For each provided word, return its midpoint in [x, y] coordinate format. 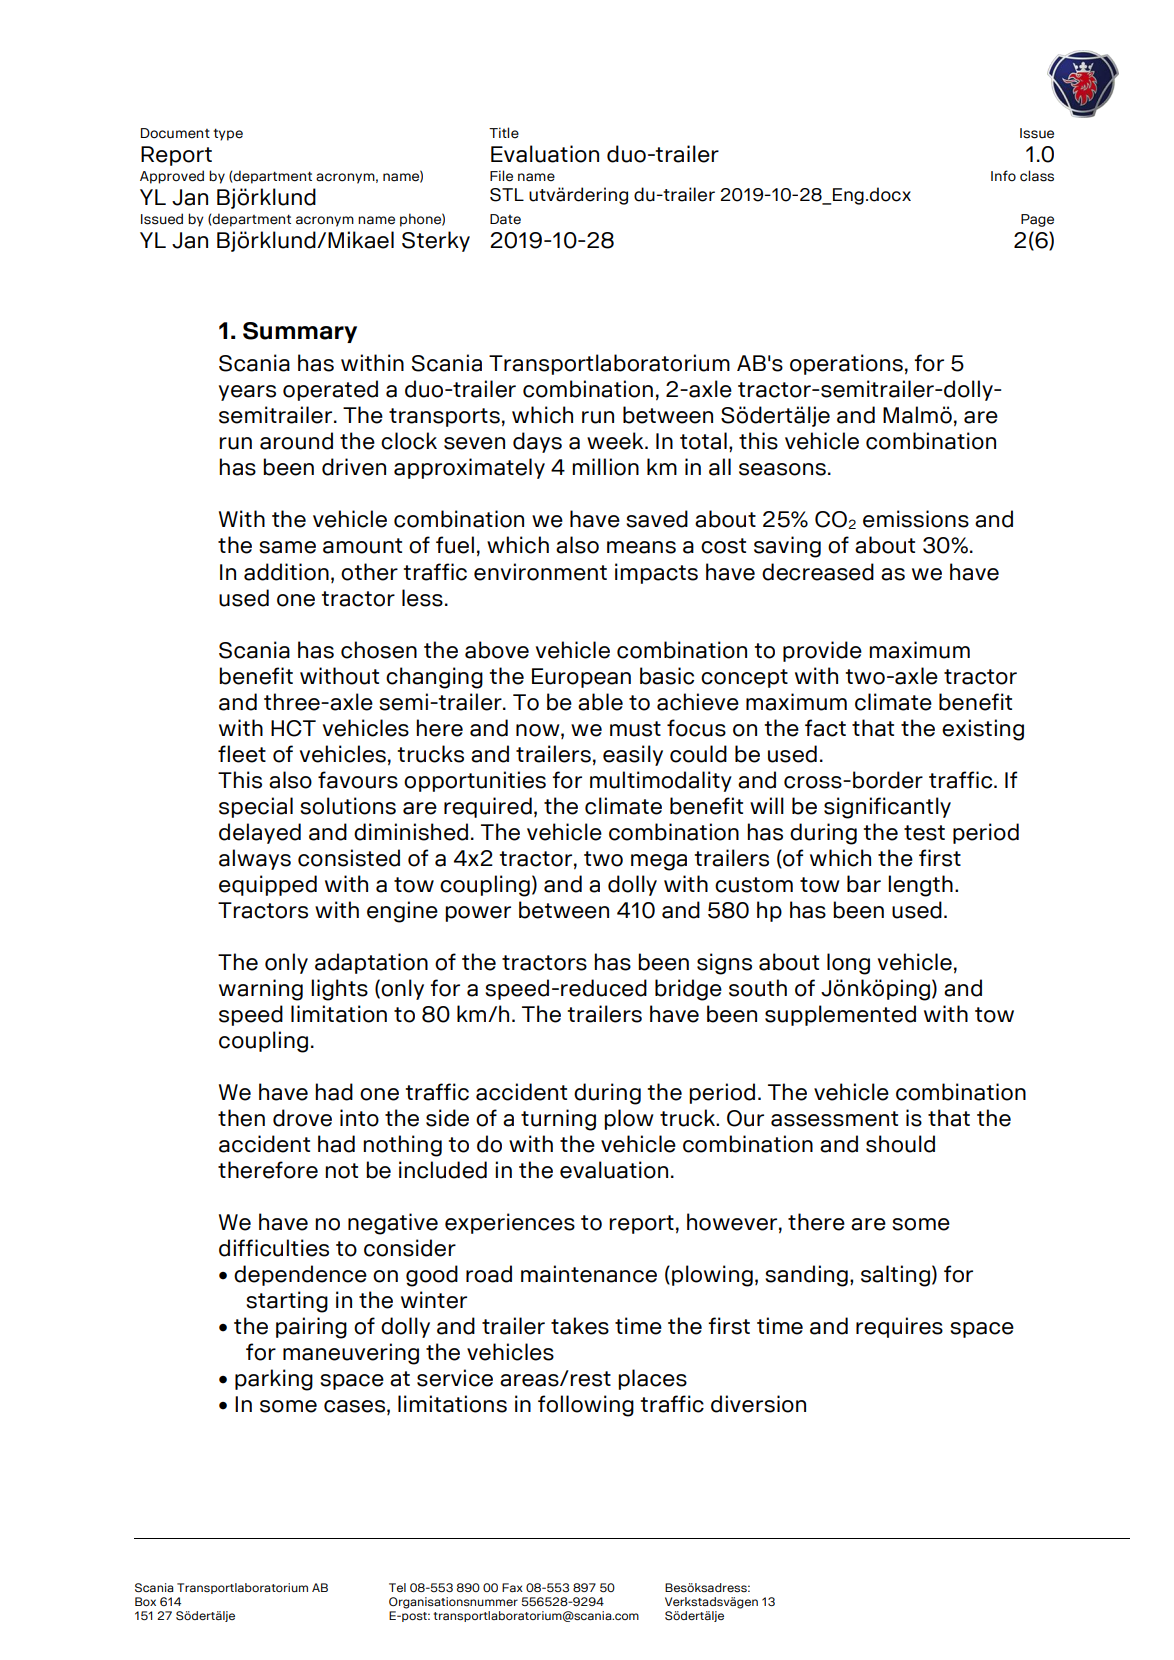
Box [145, 1601]
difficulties [274, 1248]
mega [659, 862]
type [228, 134]
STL [507, 195]
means [641, 547]
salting [895, 1276]
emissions [916, 519]
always [255, 859]
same [287, 547]
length [920, 886]
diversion [758, 1404]
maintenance [589, 1274]
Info [1003, 175]
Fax [512, 1587]
